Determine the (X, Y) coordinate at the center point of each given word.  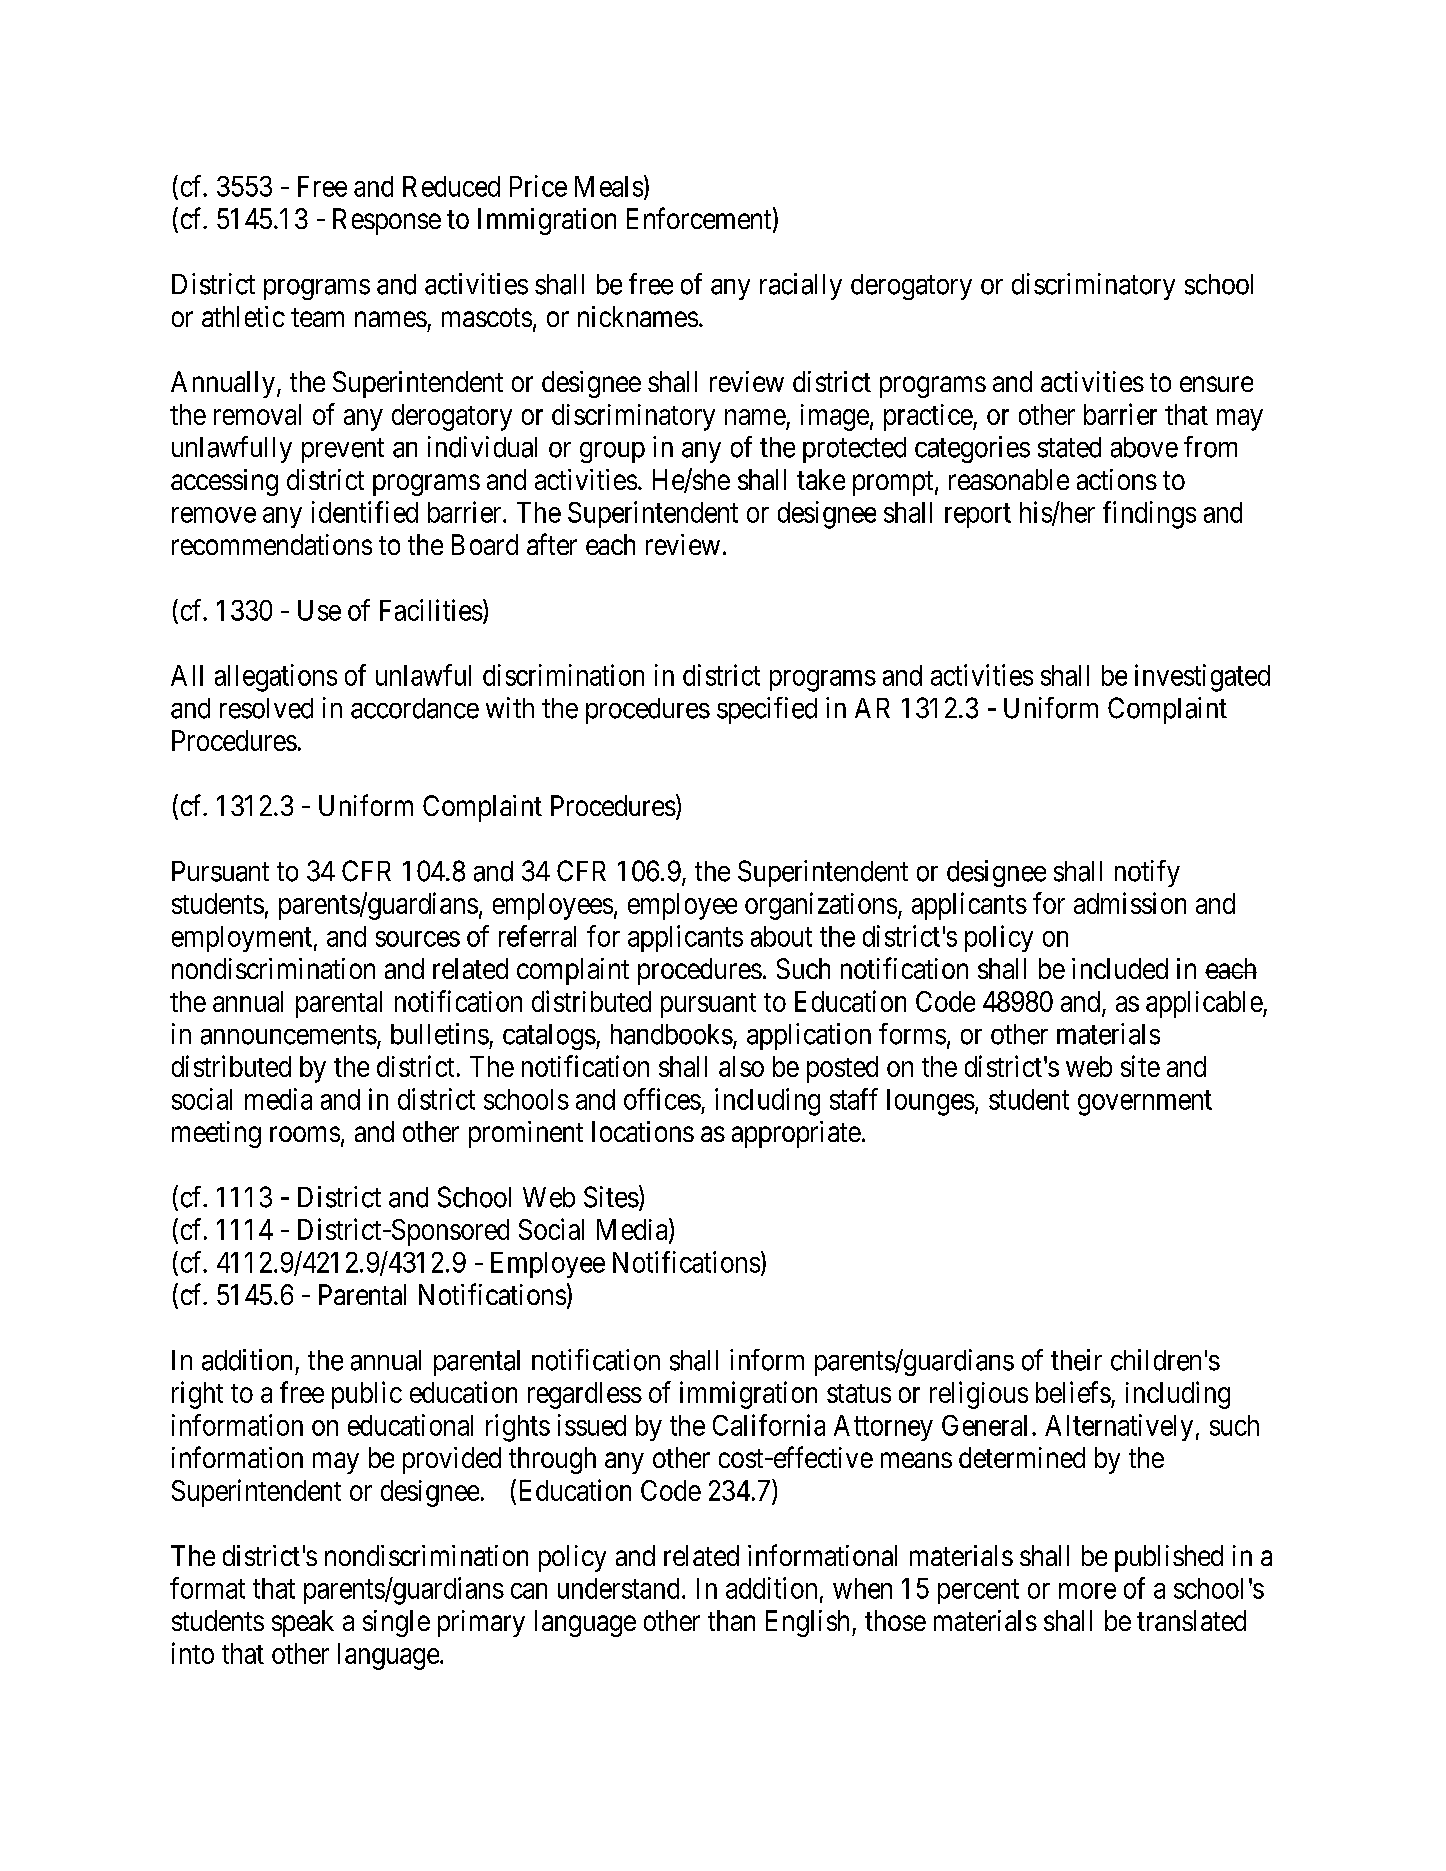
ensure (1216, 384)
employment (242, 939)
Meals (609, 186)
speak (303, 1623)
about (781, 936)
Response (387, 221)
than (731, 1620)
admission (1130, 903)
